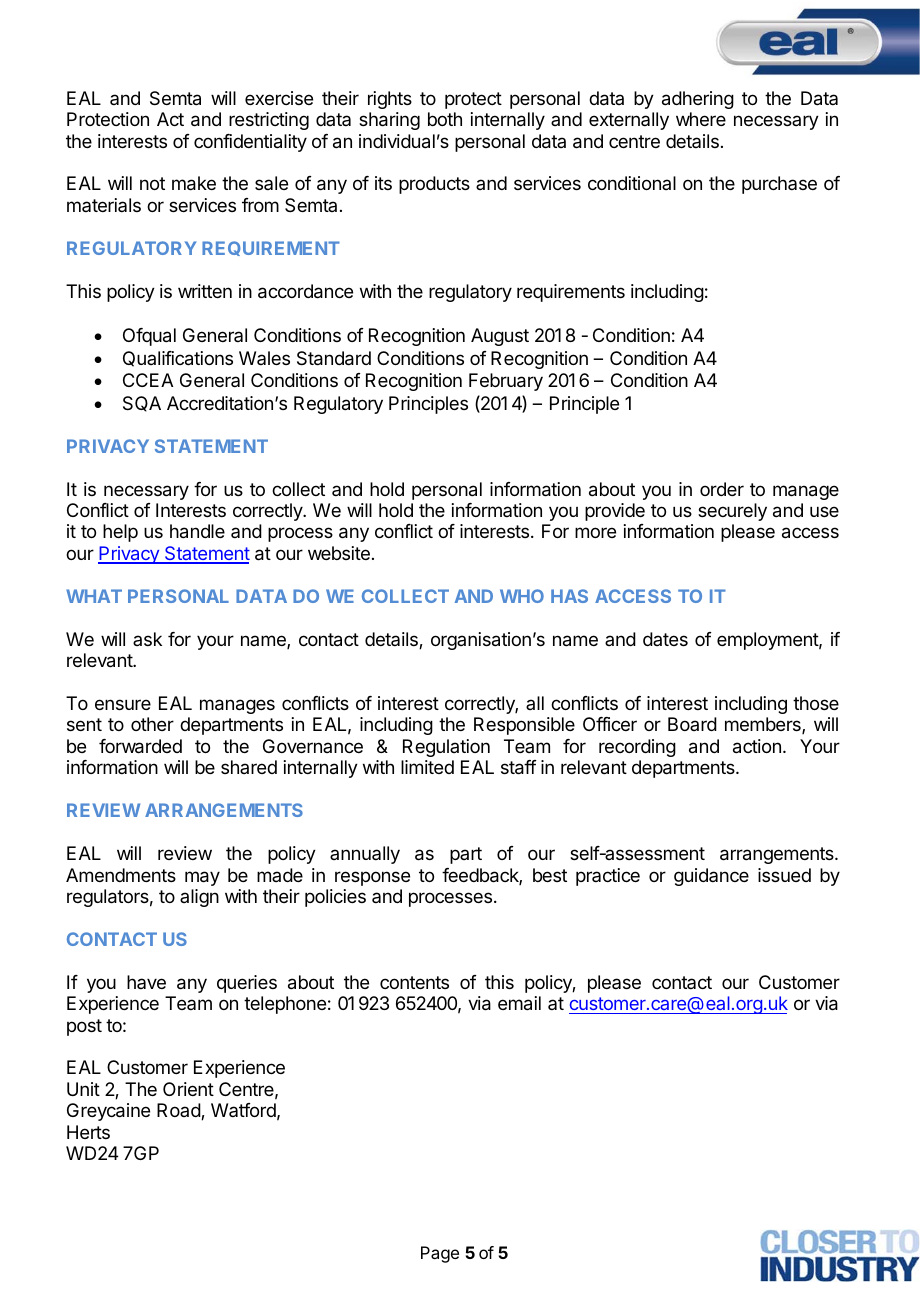  I want to click on response, so click(372, 878).
